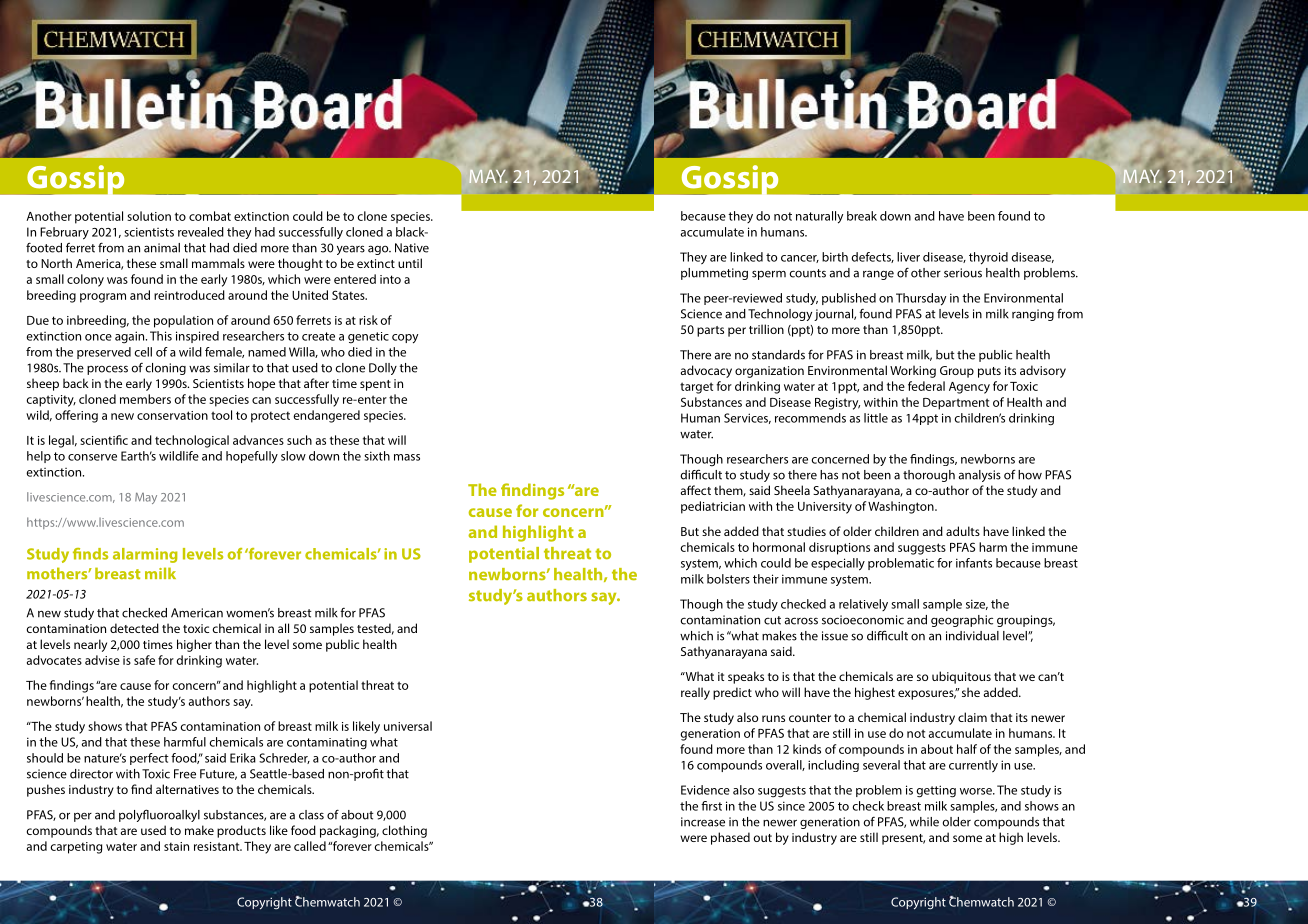  I want to click on mass, so click(407, 457).
